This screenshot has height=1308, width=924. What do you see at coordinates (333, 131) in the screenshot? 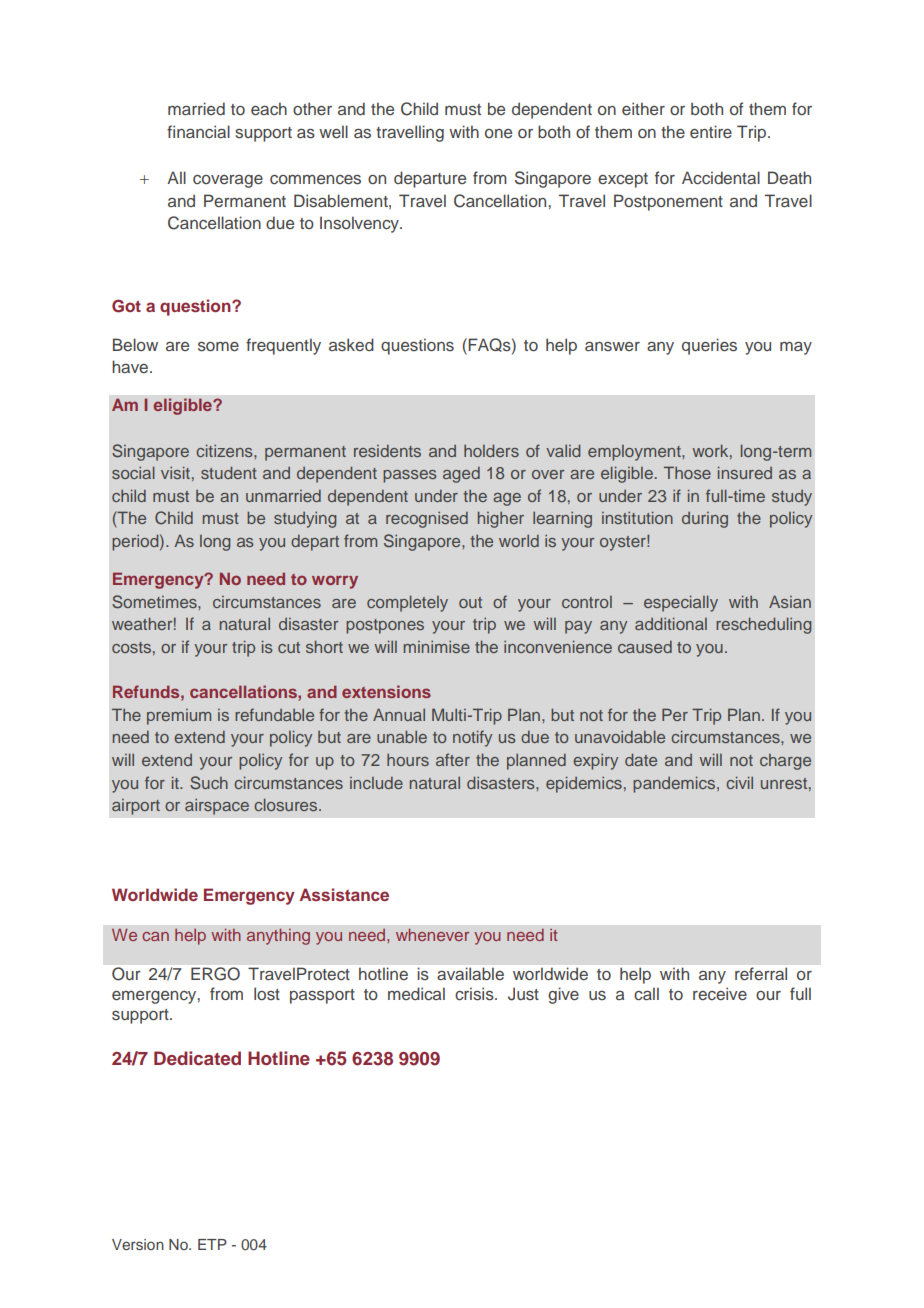
I see `well` at bounding box center [333, 131].
